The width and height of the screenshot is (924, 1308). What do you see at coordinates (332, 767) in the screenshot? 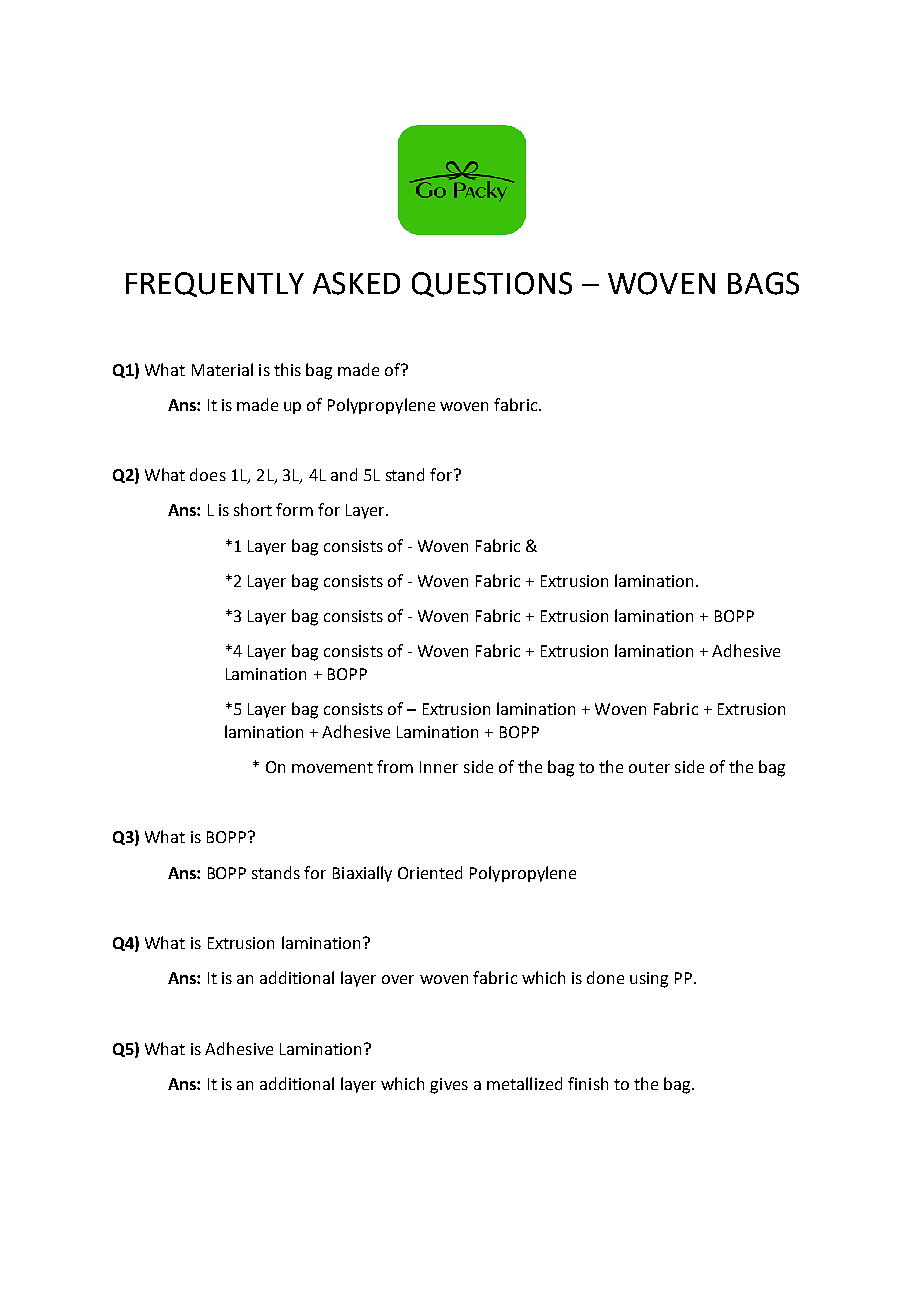
I see `movement` at bounding box center [332, 767].
